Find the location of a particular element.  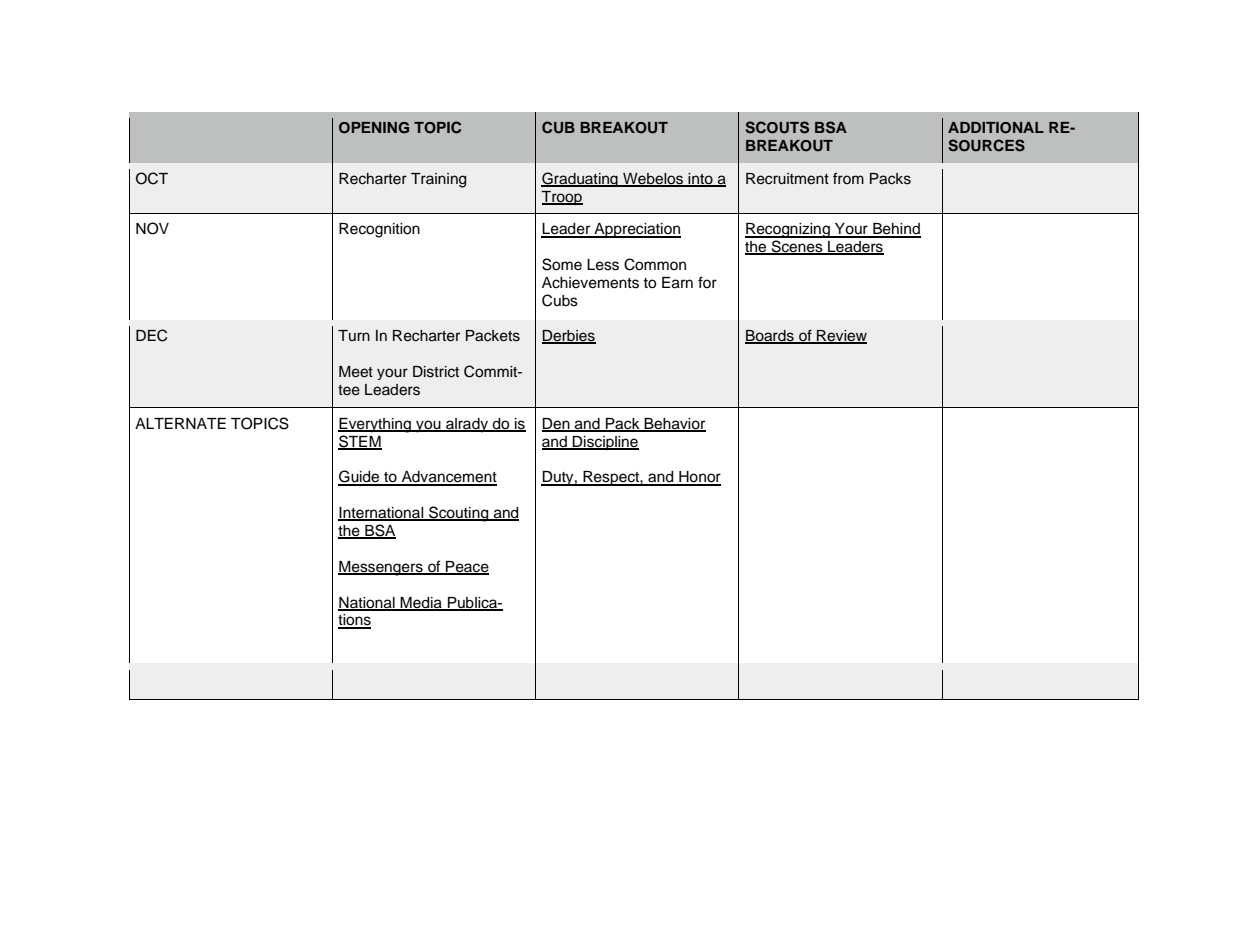

ADDITIONAL is located at coordinates (996, 128).
